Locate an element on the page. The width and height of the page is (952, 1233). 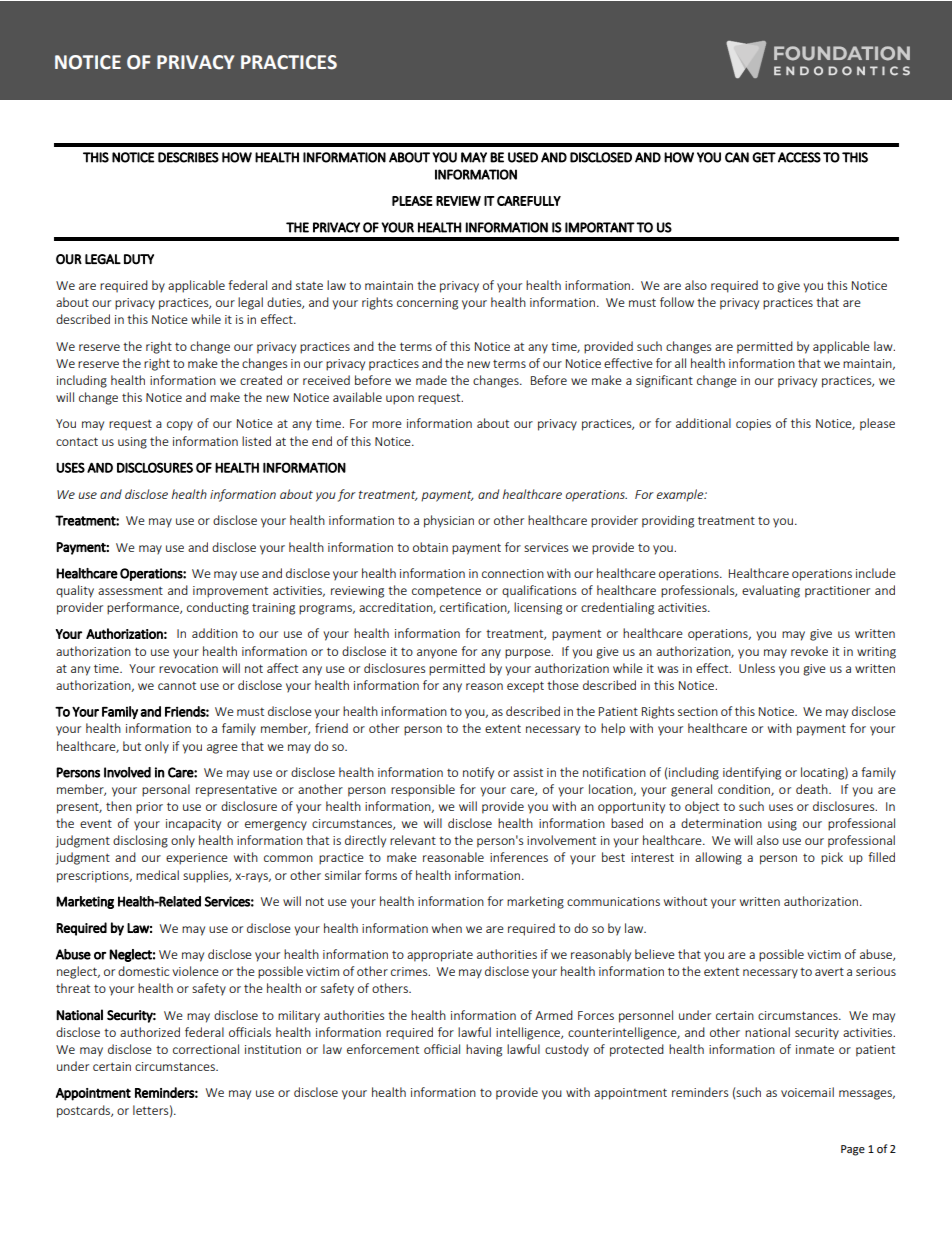
identifying is located at coordinates (752, 773).
